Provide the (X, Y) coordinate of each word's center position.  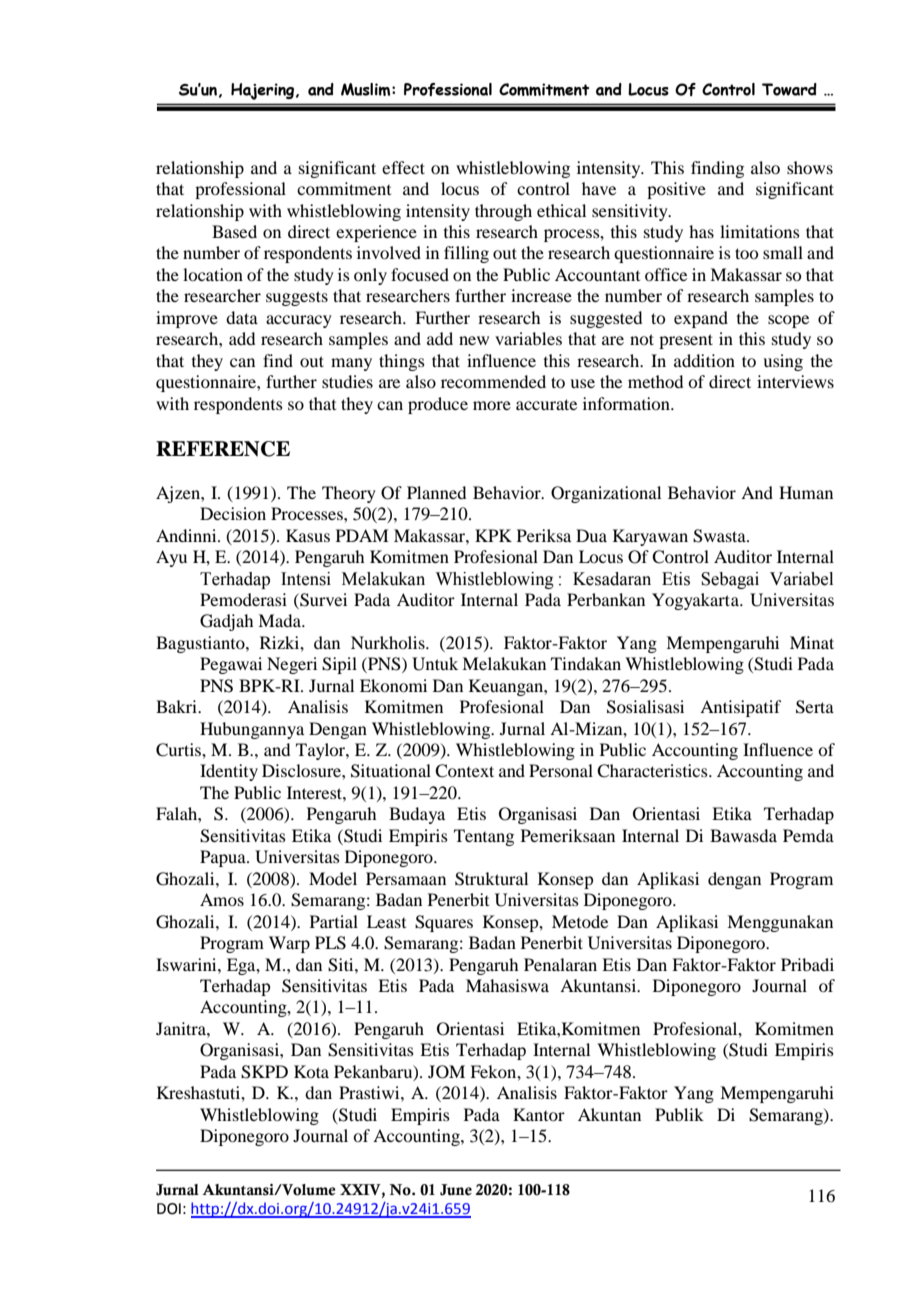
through (503, 212)
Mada (280, 620)
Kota (311, 1071)
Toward (789, 89)
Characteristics (653, 771)
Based (234, 231)
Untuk (435, 664)
